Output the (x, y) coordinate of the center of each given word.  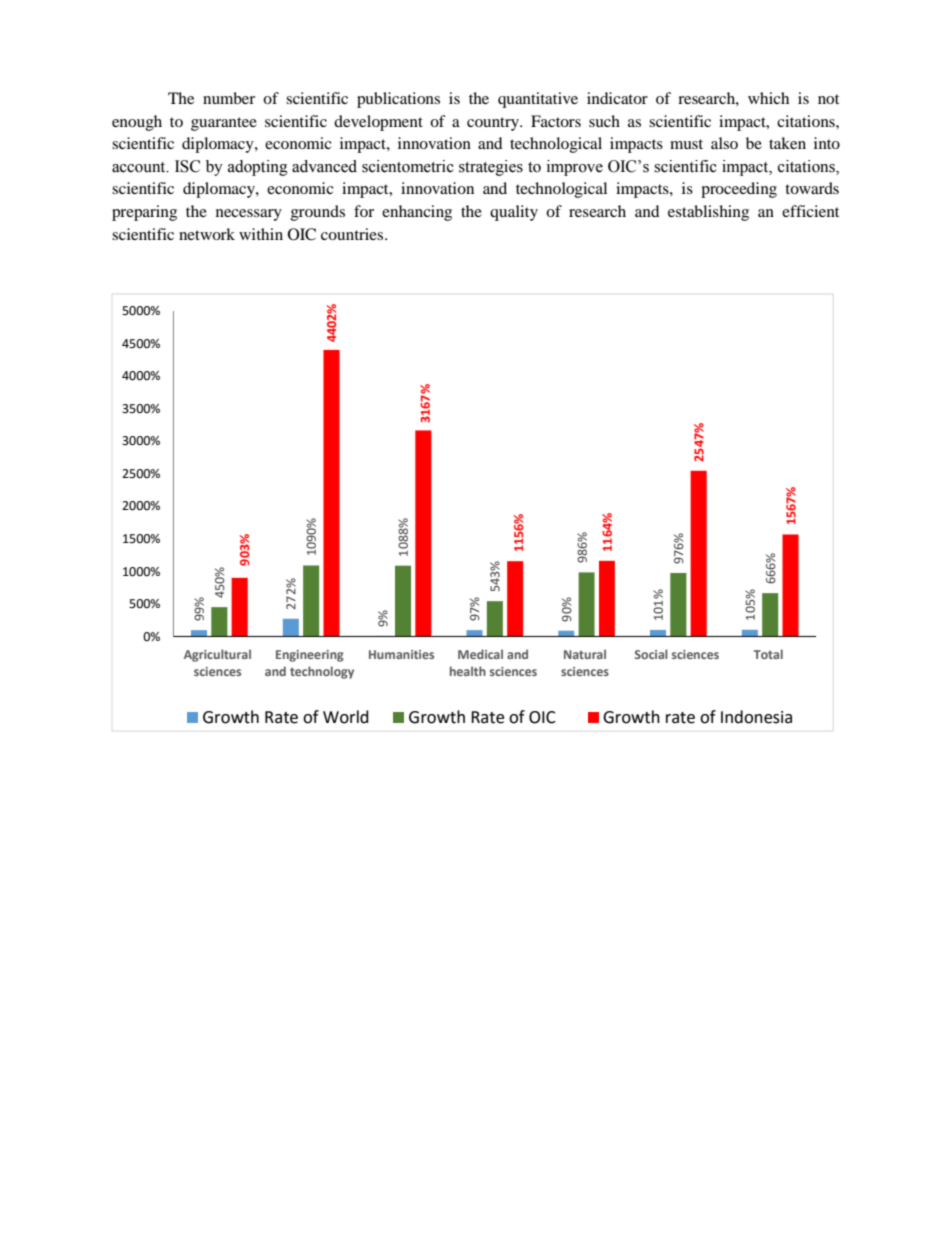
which (768, 98)
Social (651, 654)
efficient (810, 211)
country (494, 124)
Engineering (310, 656)
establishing (708, 213)
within (261, 234)
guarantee (224, 124)
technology (322, 672)
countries (353, 234)
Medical (480, 654)
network (207, 234)
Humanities (401, 654)
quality (514, 213)
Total (768, 654)
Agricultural (217, 655)
